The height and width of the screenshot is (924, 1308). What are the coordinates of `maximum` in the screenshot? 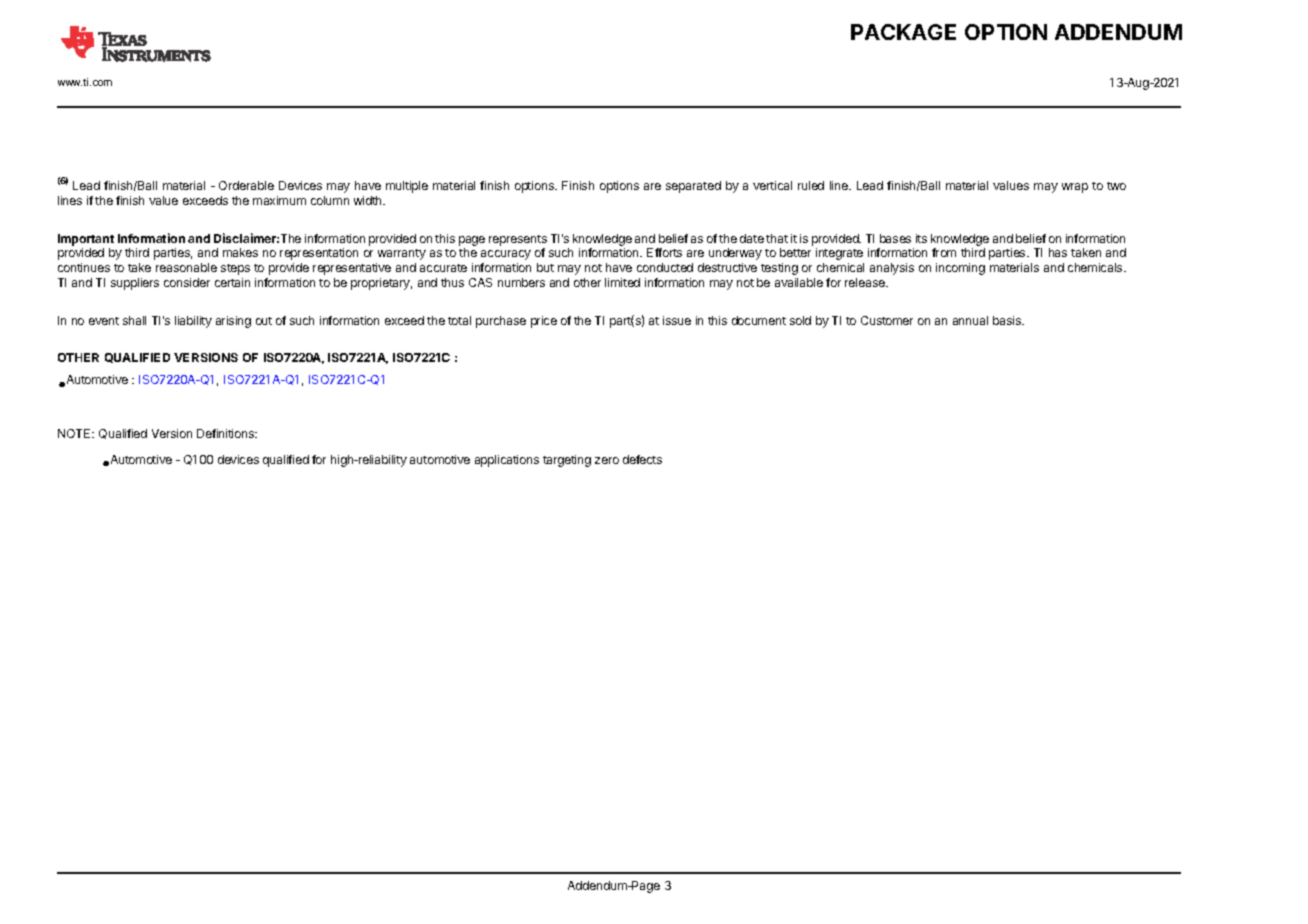 It's located at (279, 200).
